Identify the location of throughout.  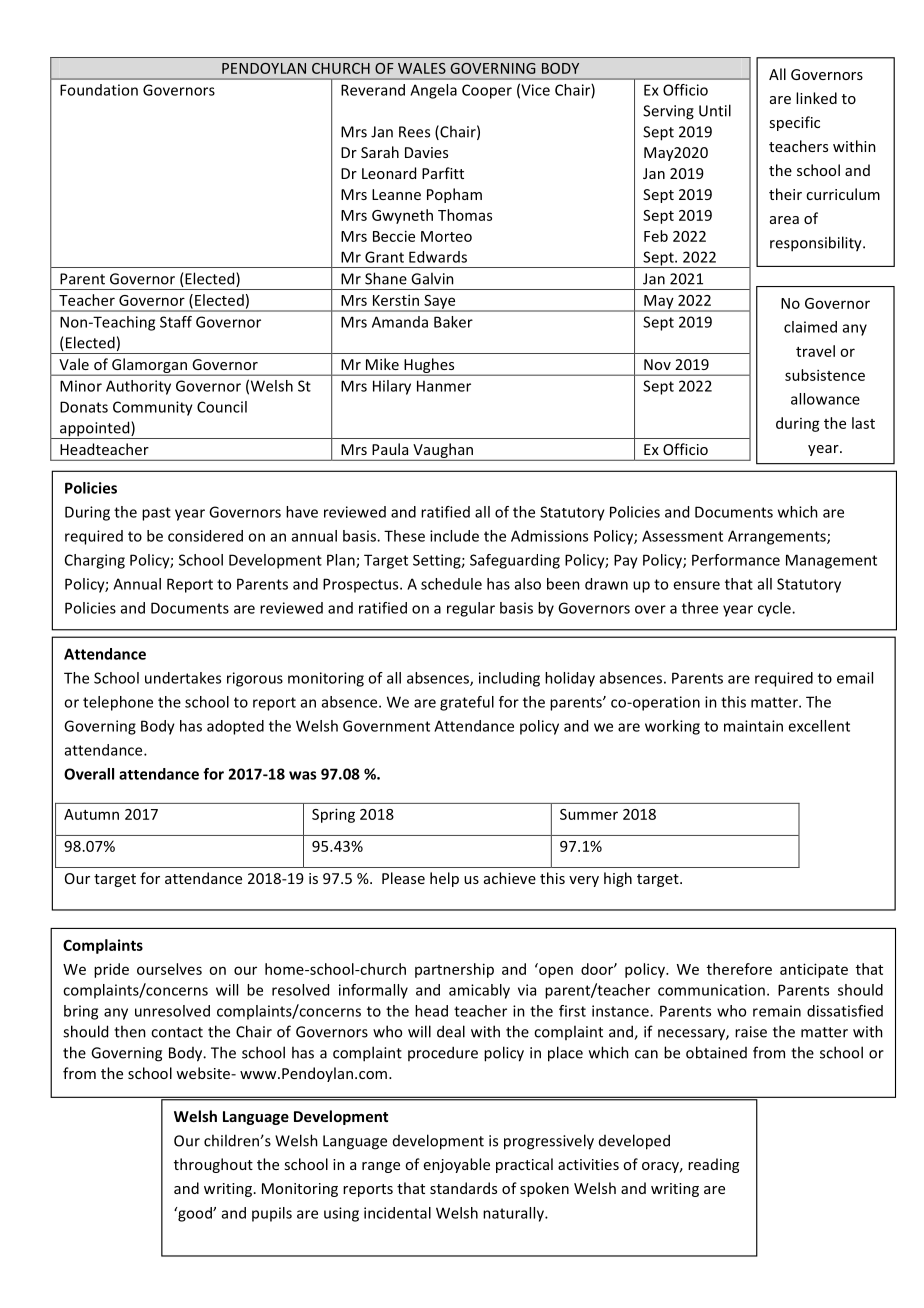
(213, 1165).
